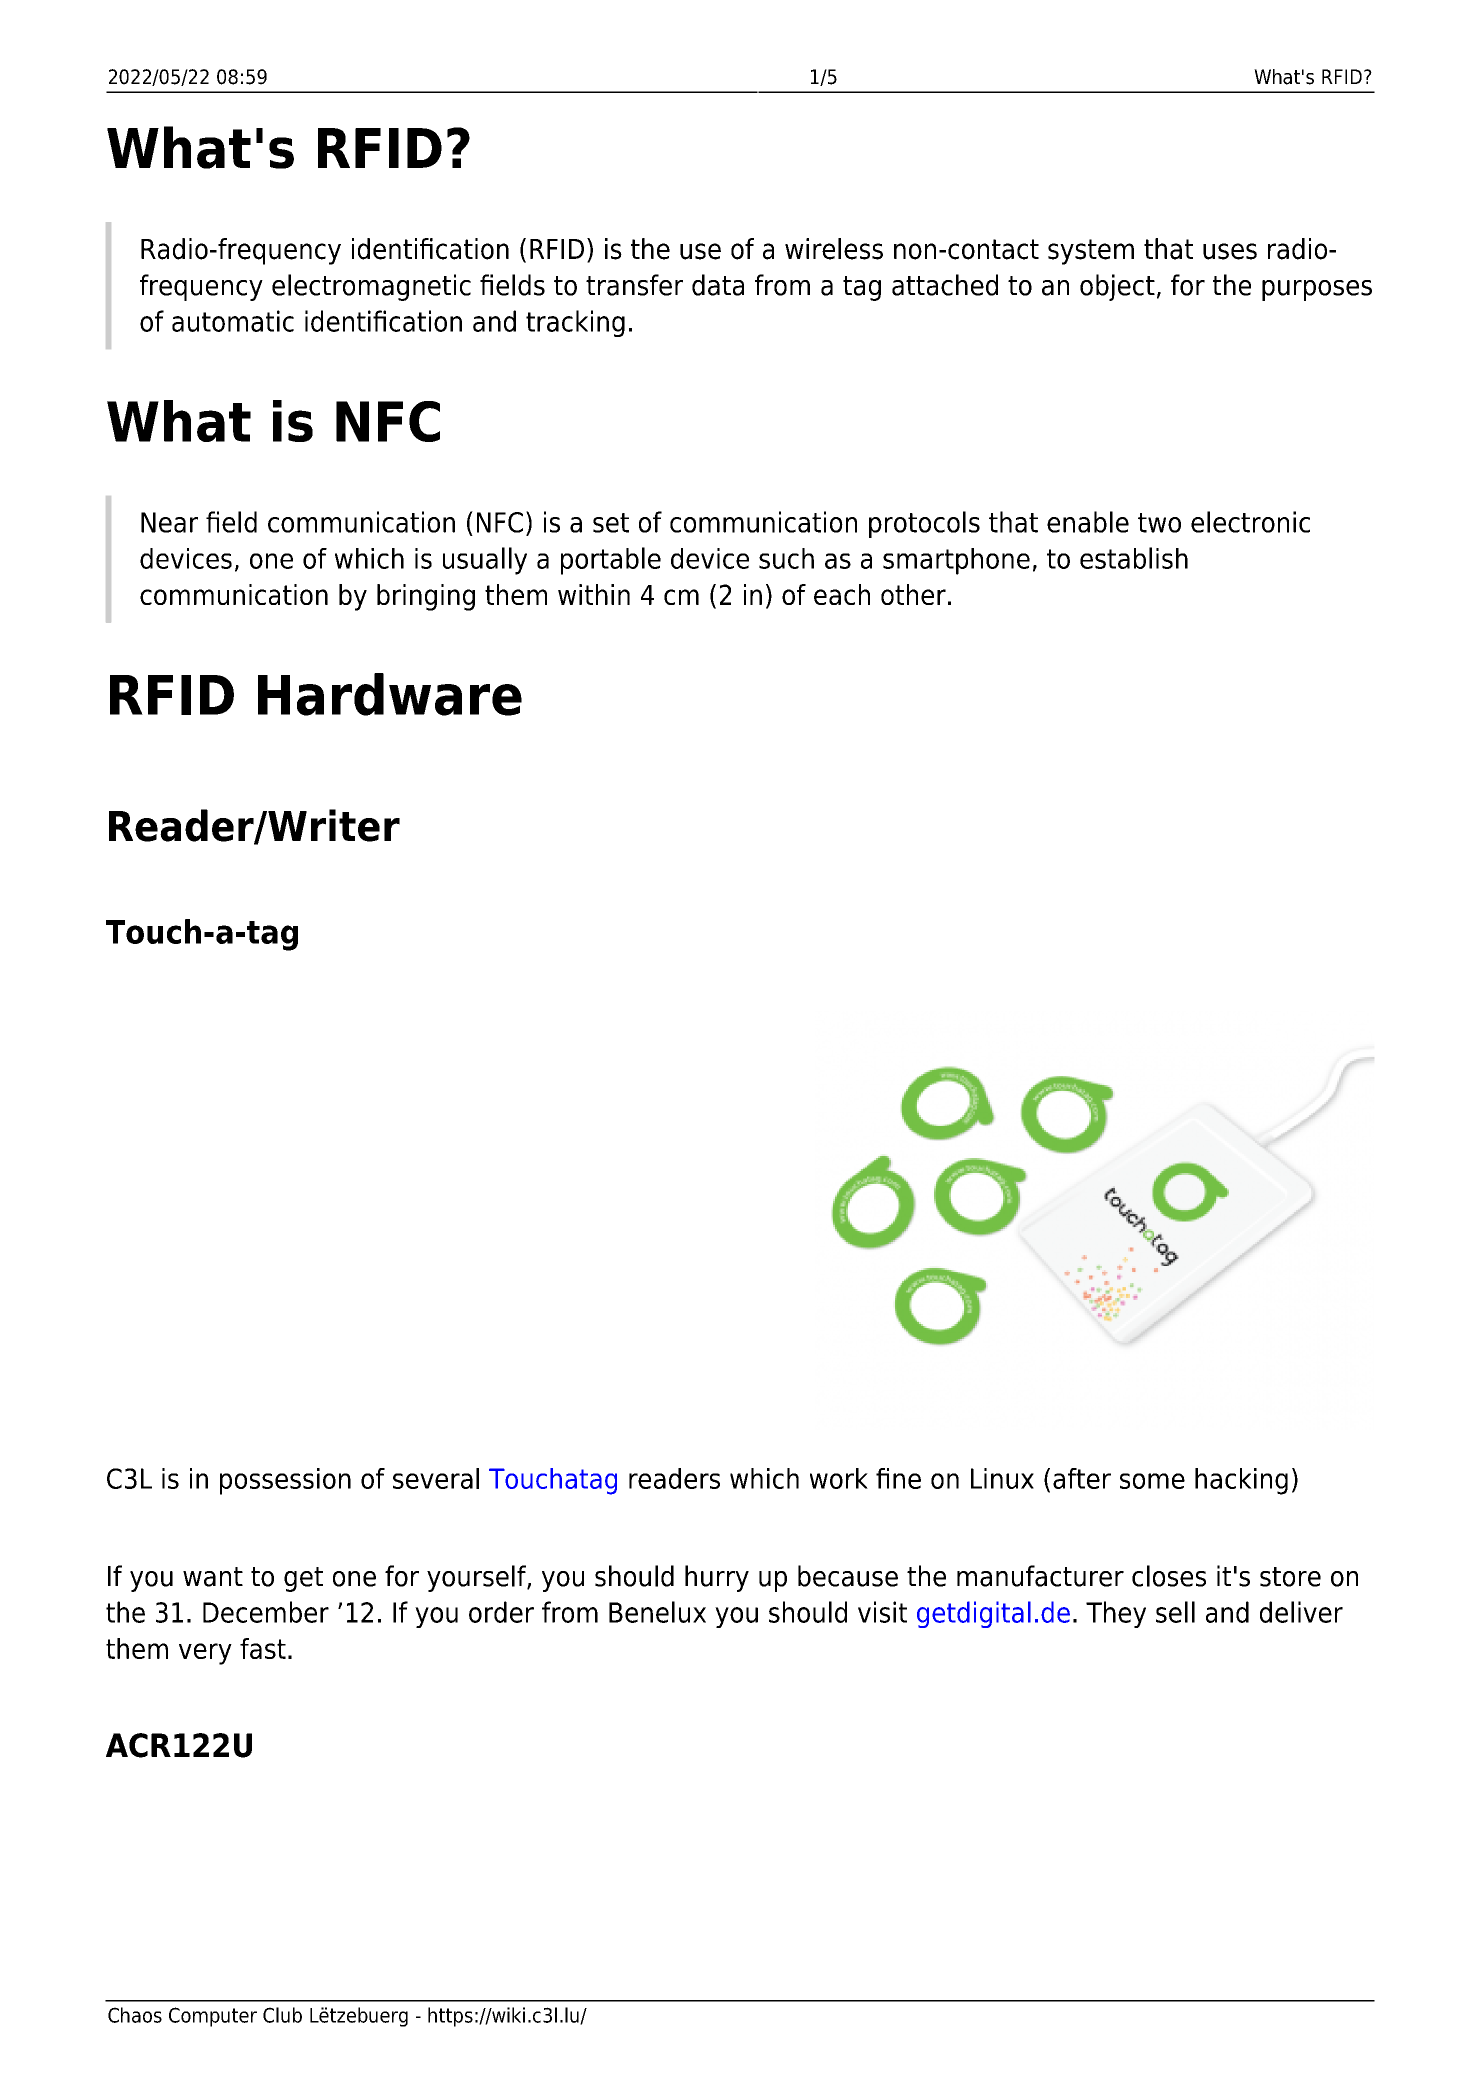  I want to click on hurry, so click(717, 1578).
